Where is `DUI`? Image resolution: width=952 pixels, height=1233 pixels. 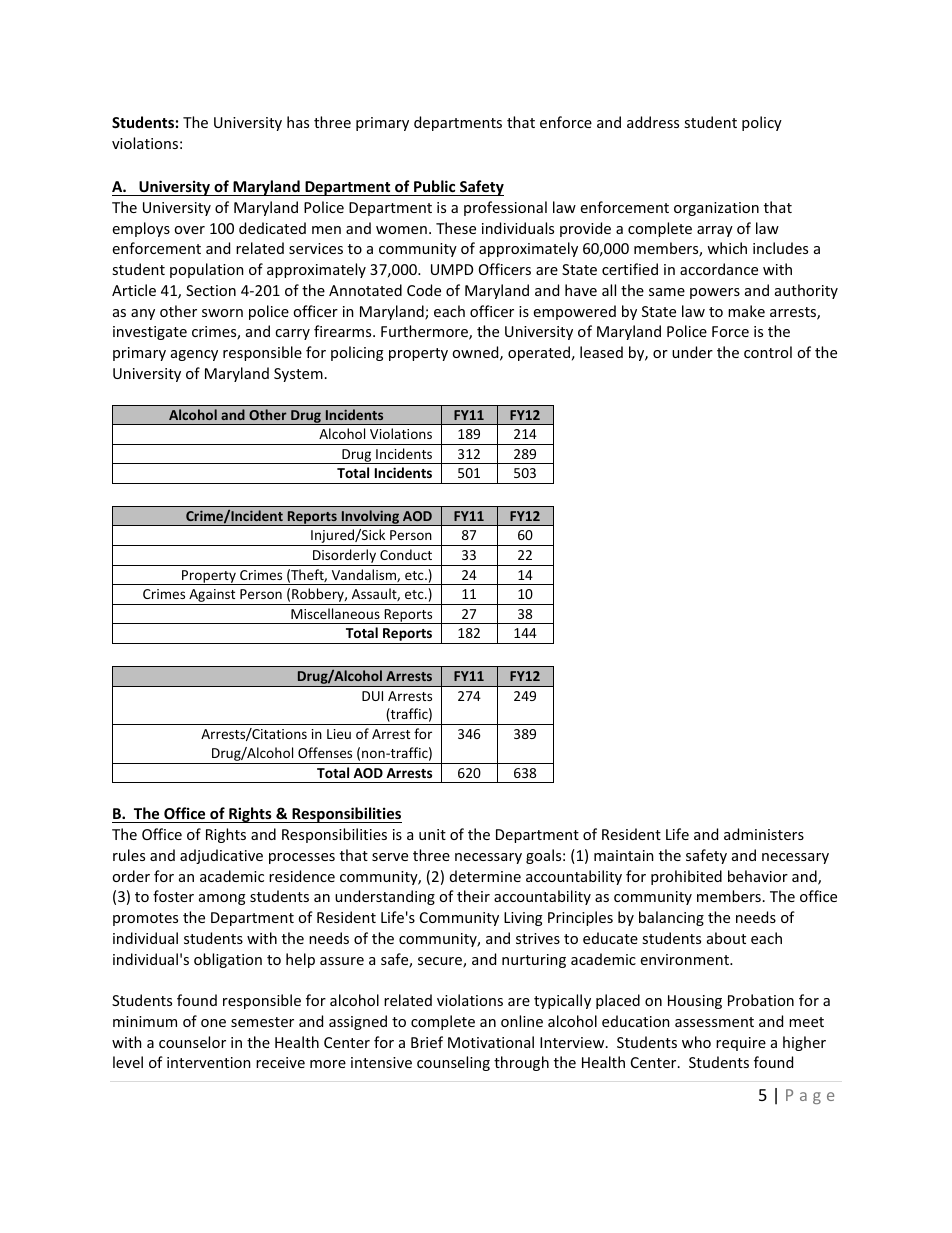
DUI is located at coordinates (372, 696).
